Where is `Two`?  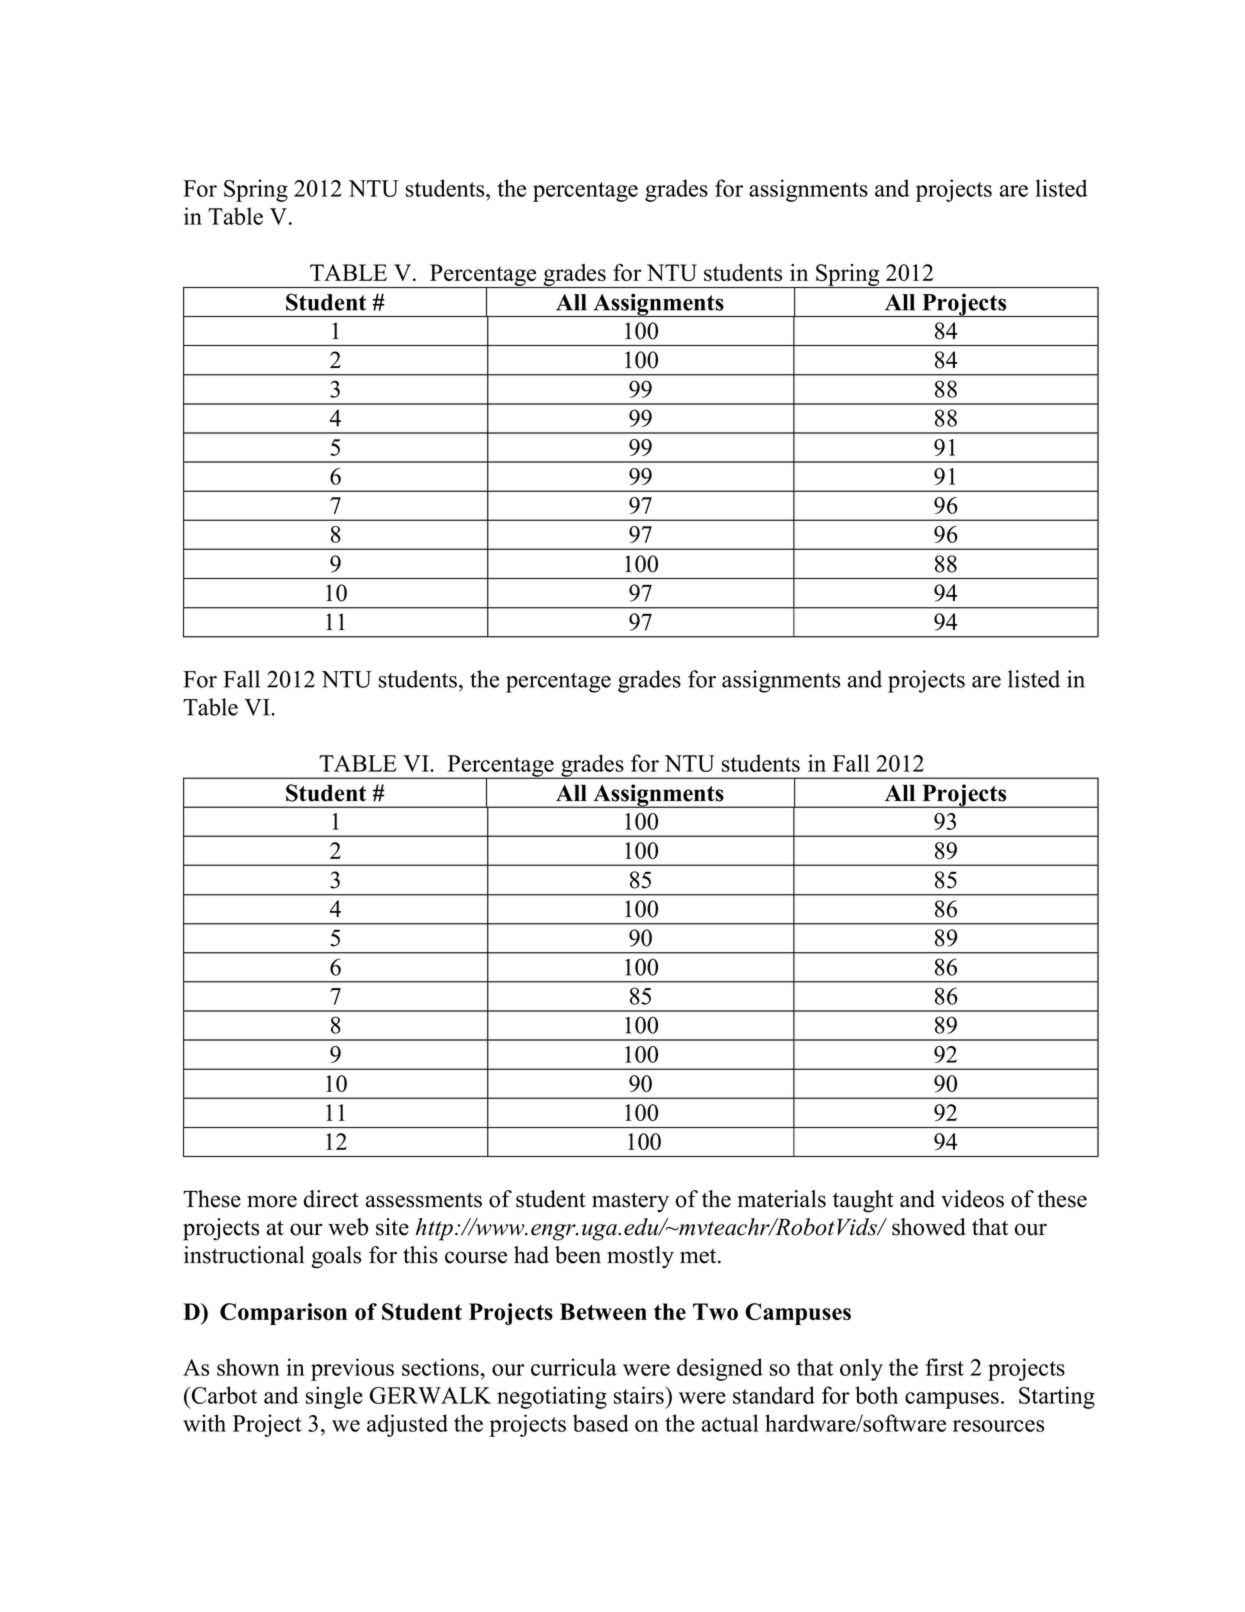 Two is located at coordinates (715, 1311).
